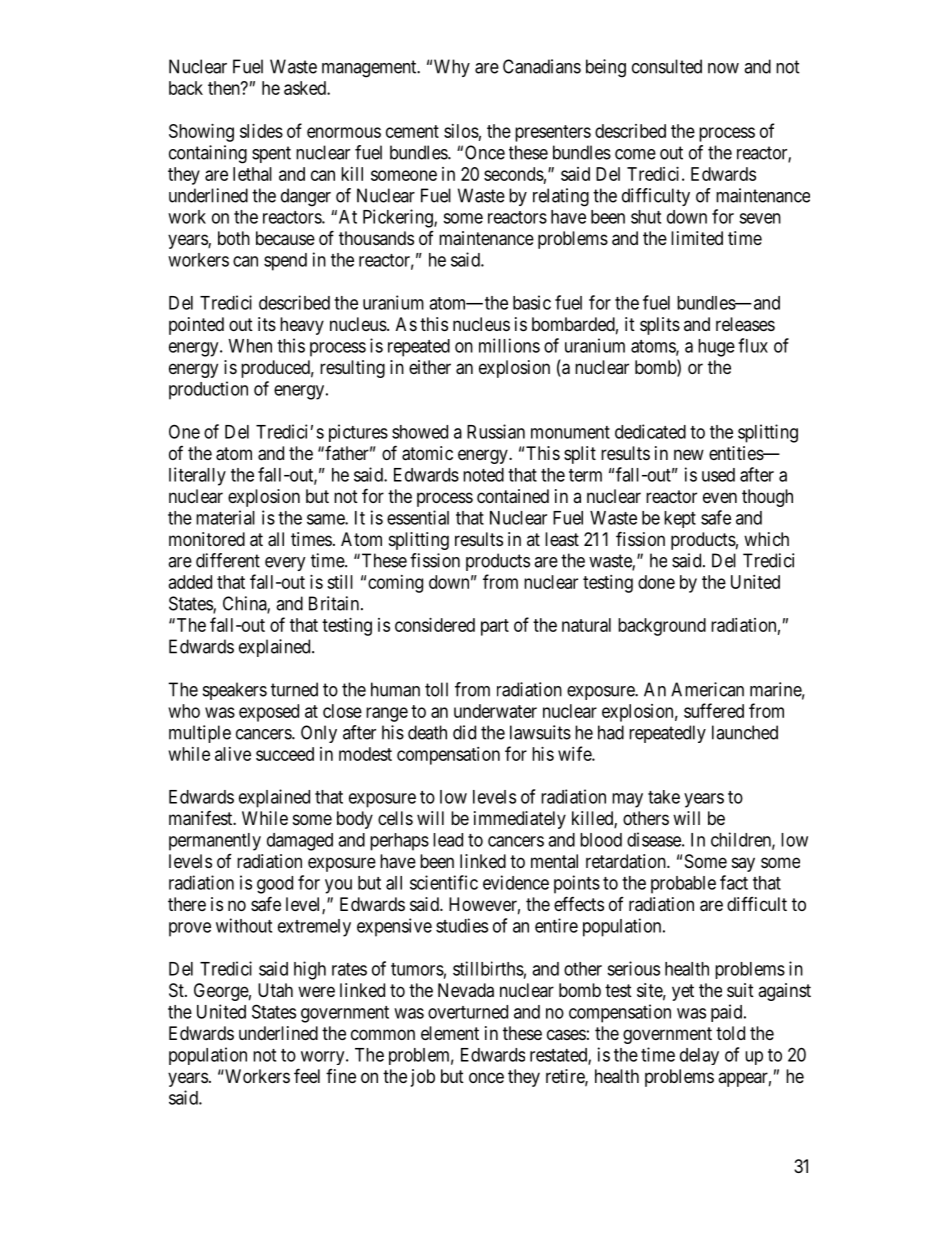  What do you see at coordinates (307, 1075) in the image?
I see `feel` at bounding box center [307, 1075].
